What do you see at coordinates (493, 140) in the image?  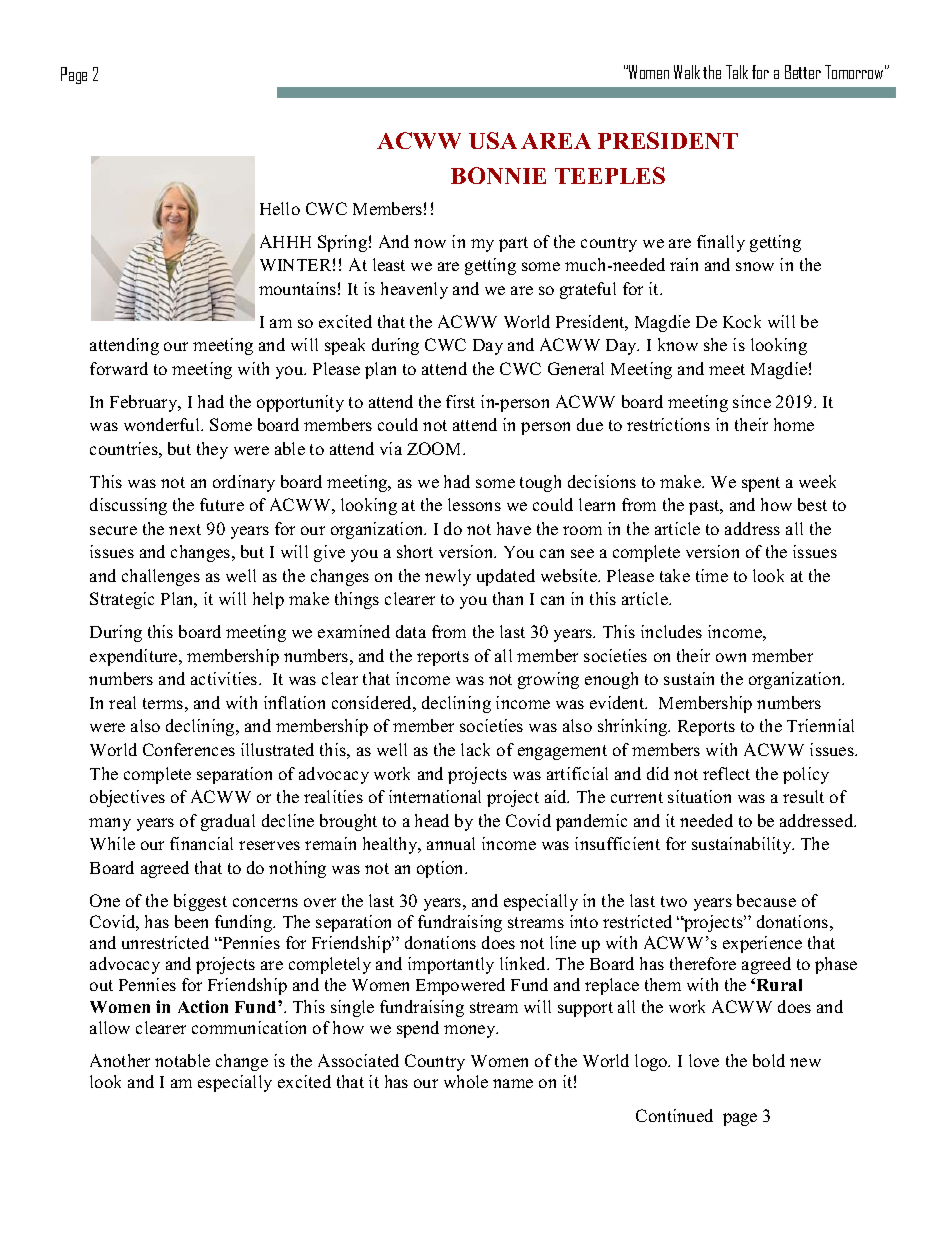 I see `USA` at bounding box center [493, 140].
